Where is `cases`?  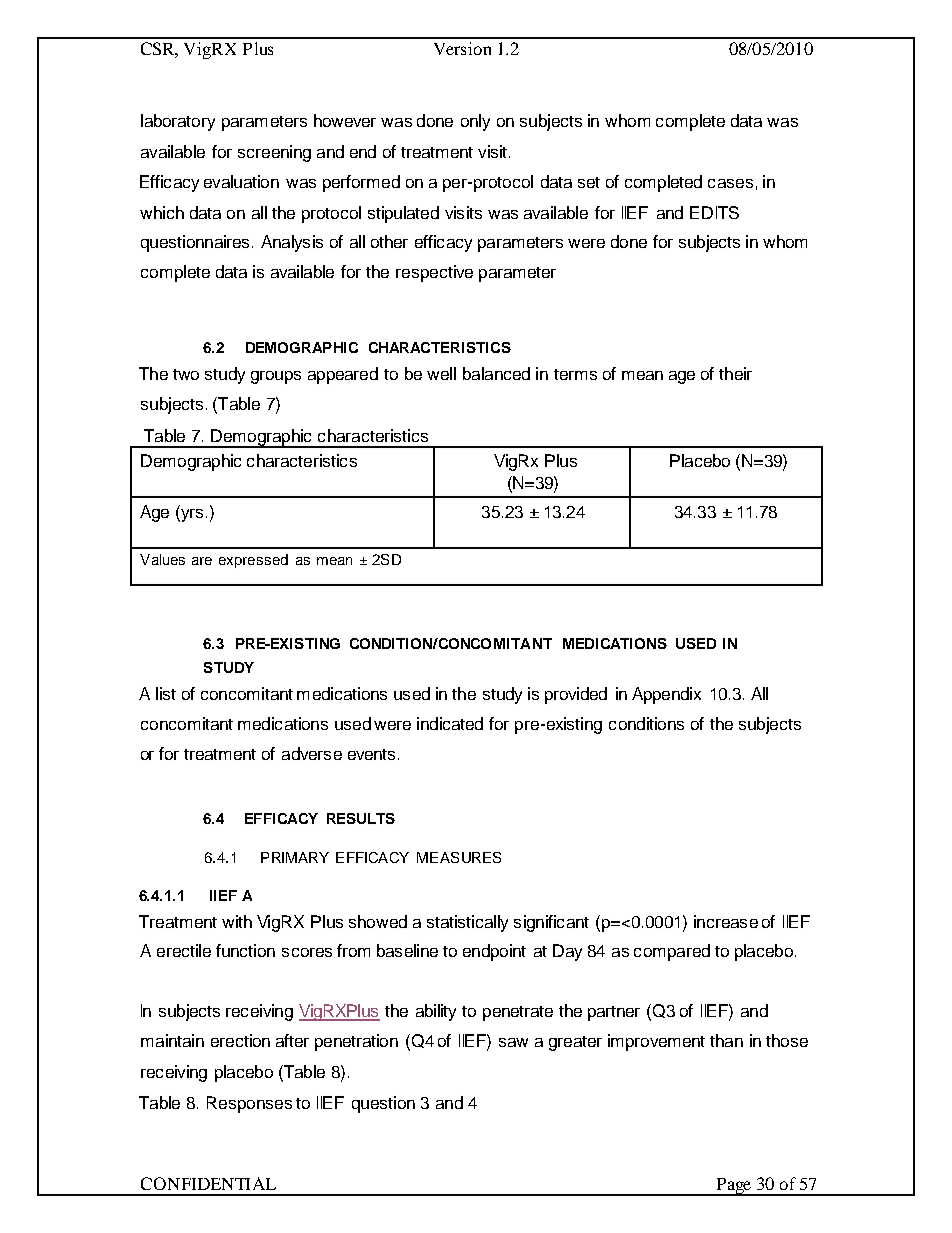
cases is located at coordinates (730, 183).
